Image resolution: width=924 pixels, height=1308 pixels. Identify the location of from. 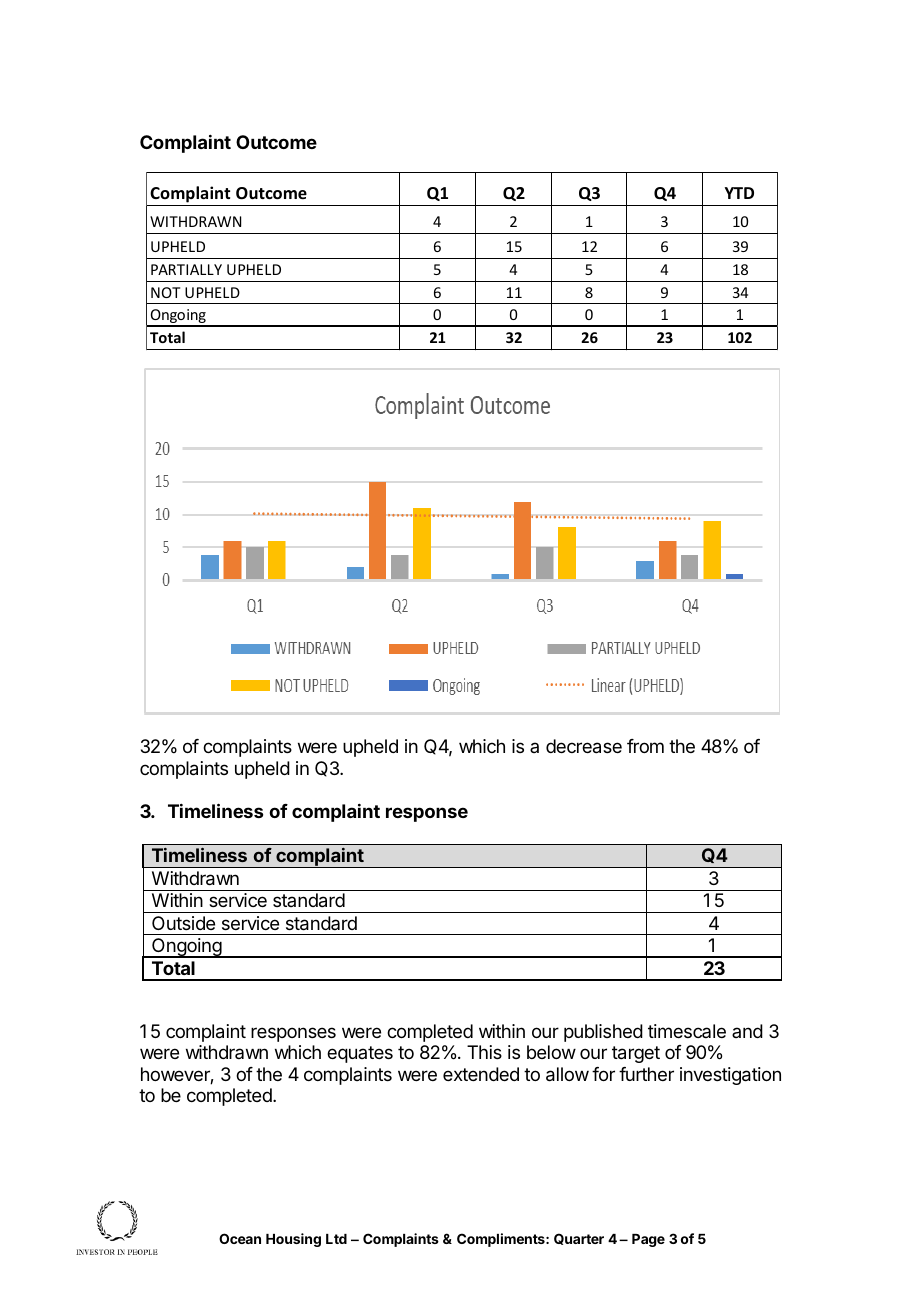
(645, 746).
